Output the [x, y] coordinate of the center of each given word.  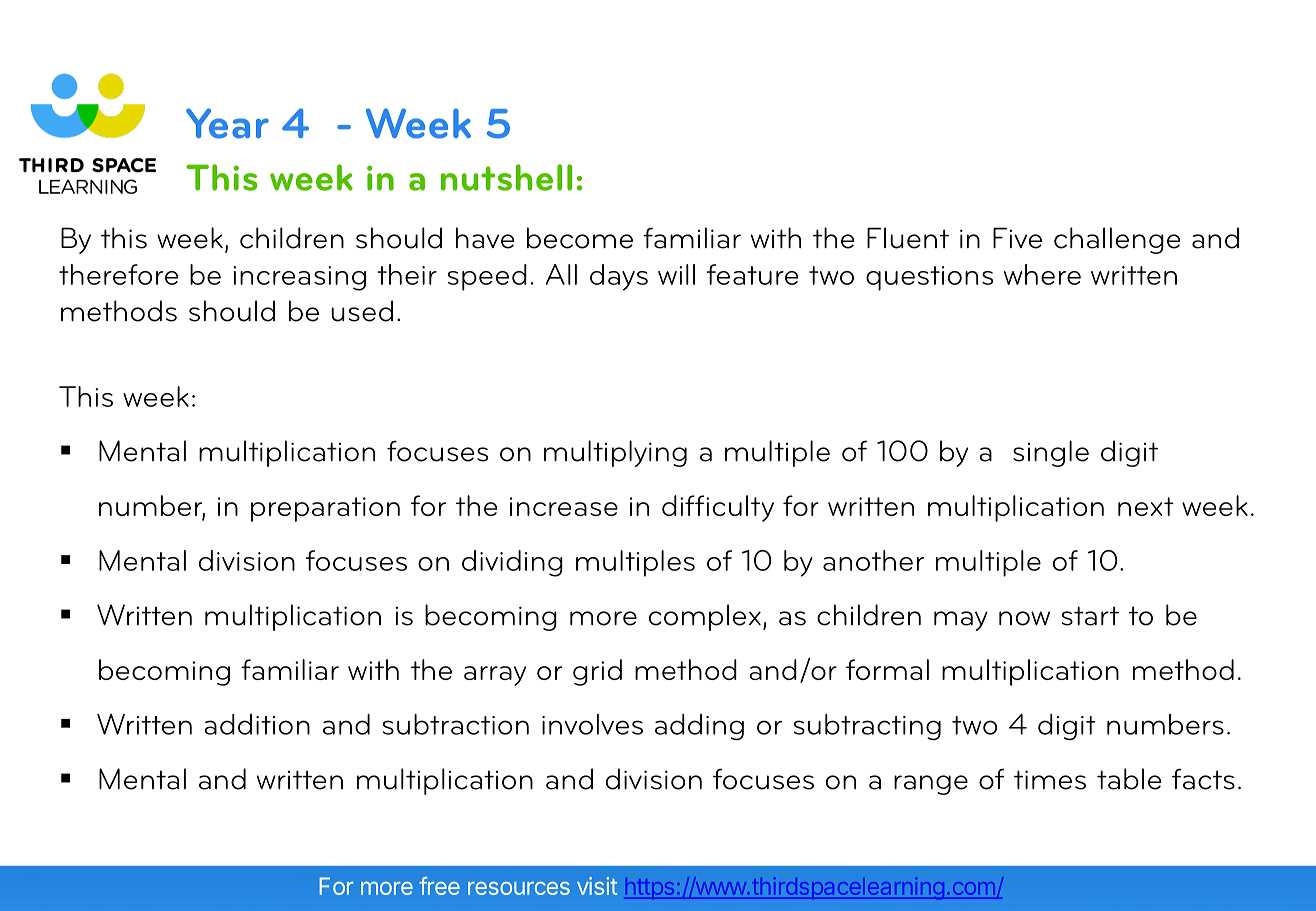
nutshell [506, 177]
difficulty [718, 508]
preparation [325, 509]
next [1146, 506]
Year [227, 123]
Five [1017, 238]
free [439, 886]
